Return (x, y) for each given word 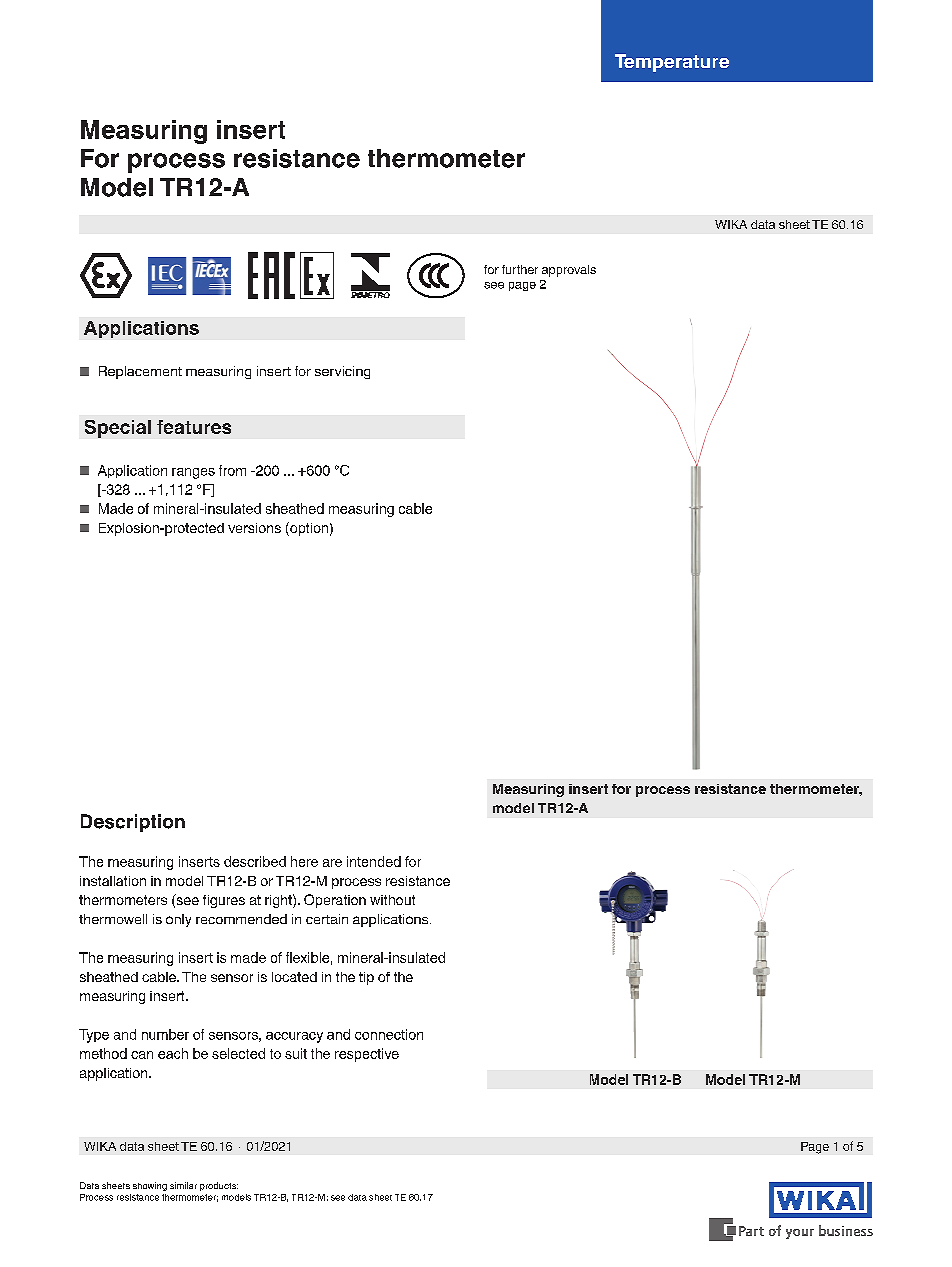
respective (367, 1055)
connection (389, 1034)
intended (374, 861)
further (520, 269)
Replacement (140, 372)
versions (254, 528)
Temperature (672, 63)
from (232, 470)
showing (150, 1186)
